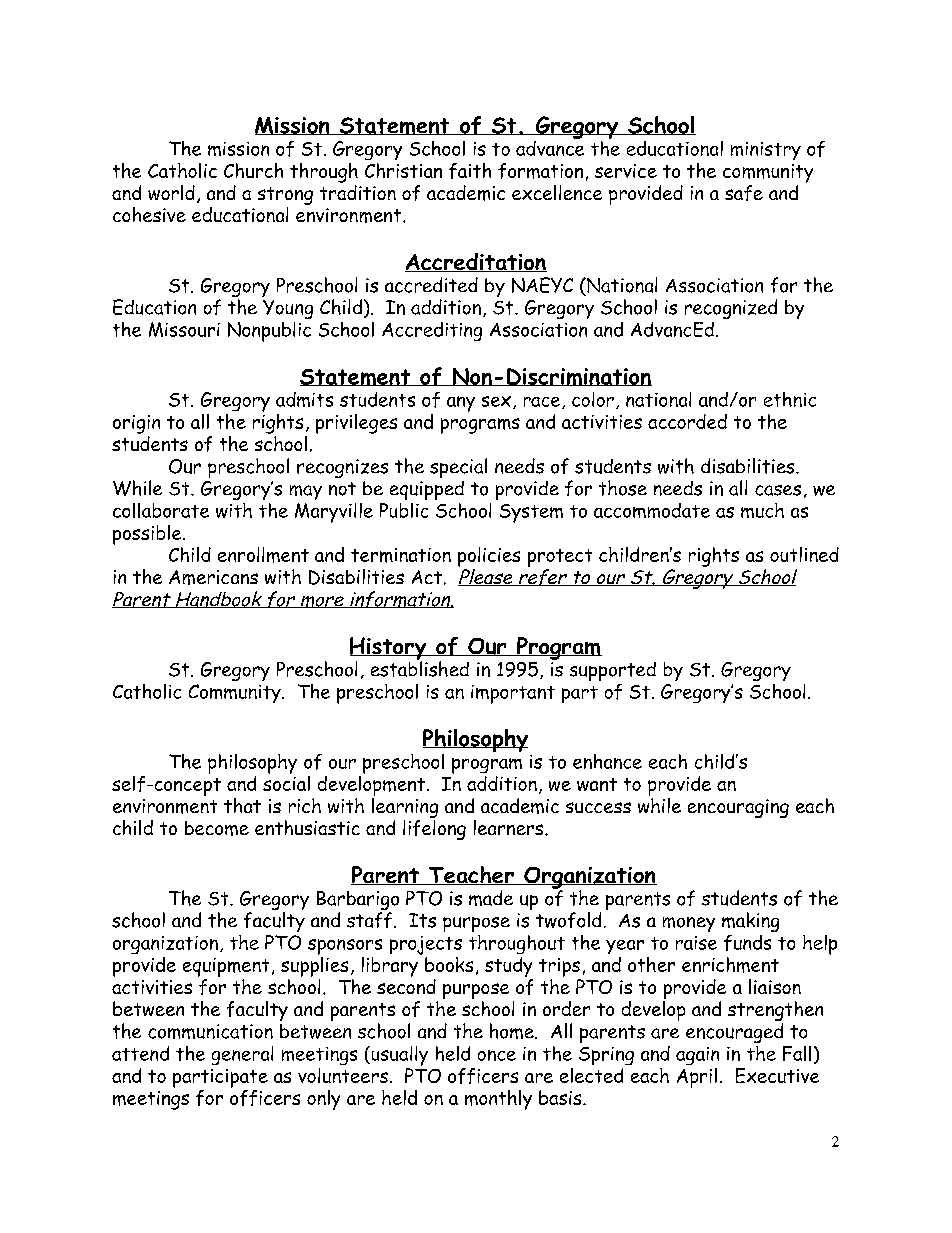 The height and width of the screenshot is (1233, 952). Describe the element at coordinates (253, 170) in the screenshot. I see `Church` at that location.
